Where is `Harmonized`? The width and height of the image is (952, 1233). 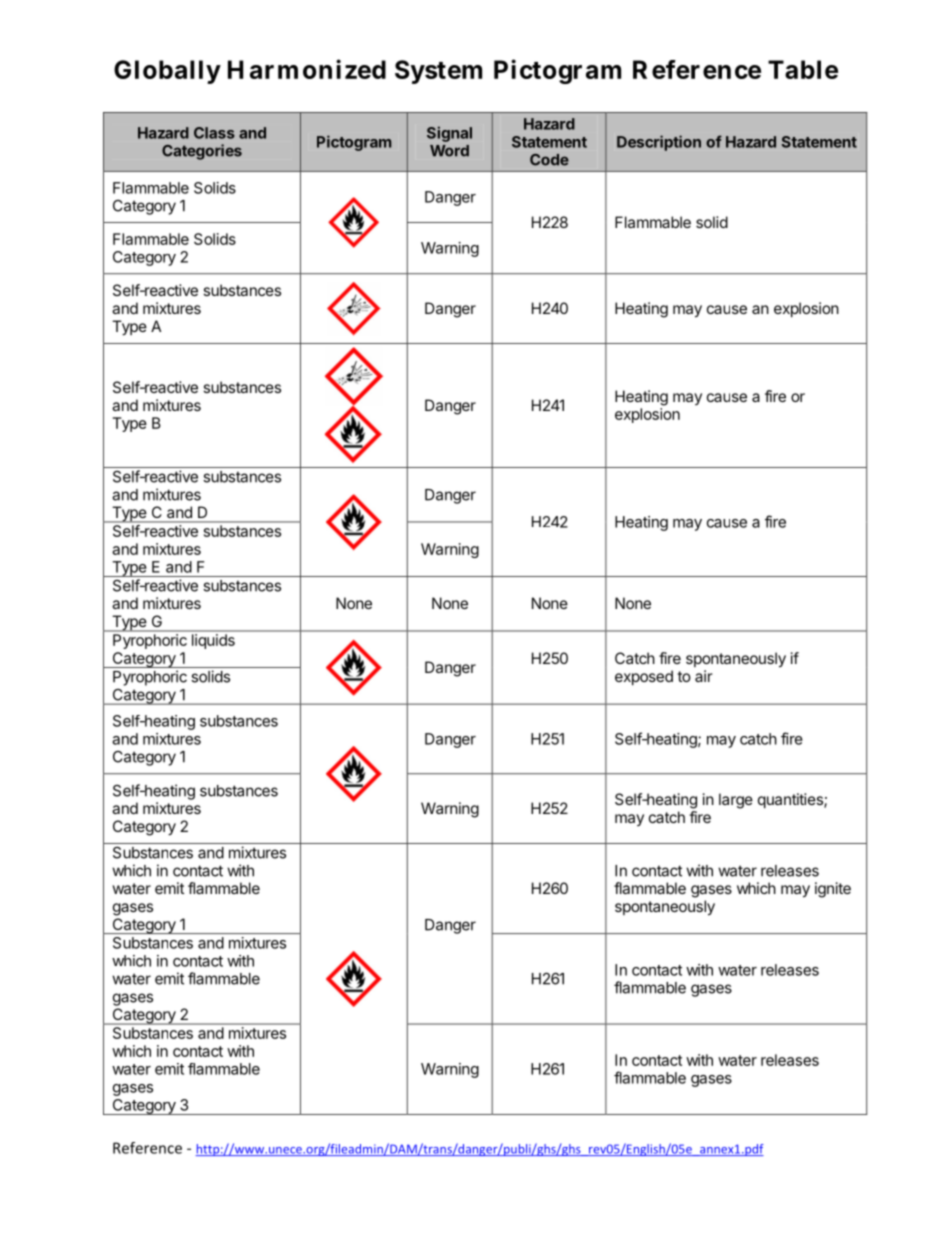 Harmonized is located at coordinates (307, 69).
